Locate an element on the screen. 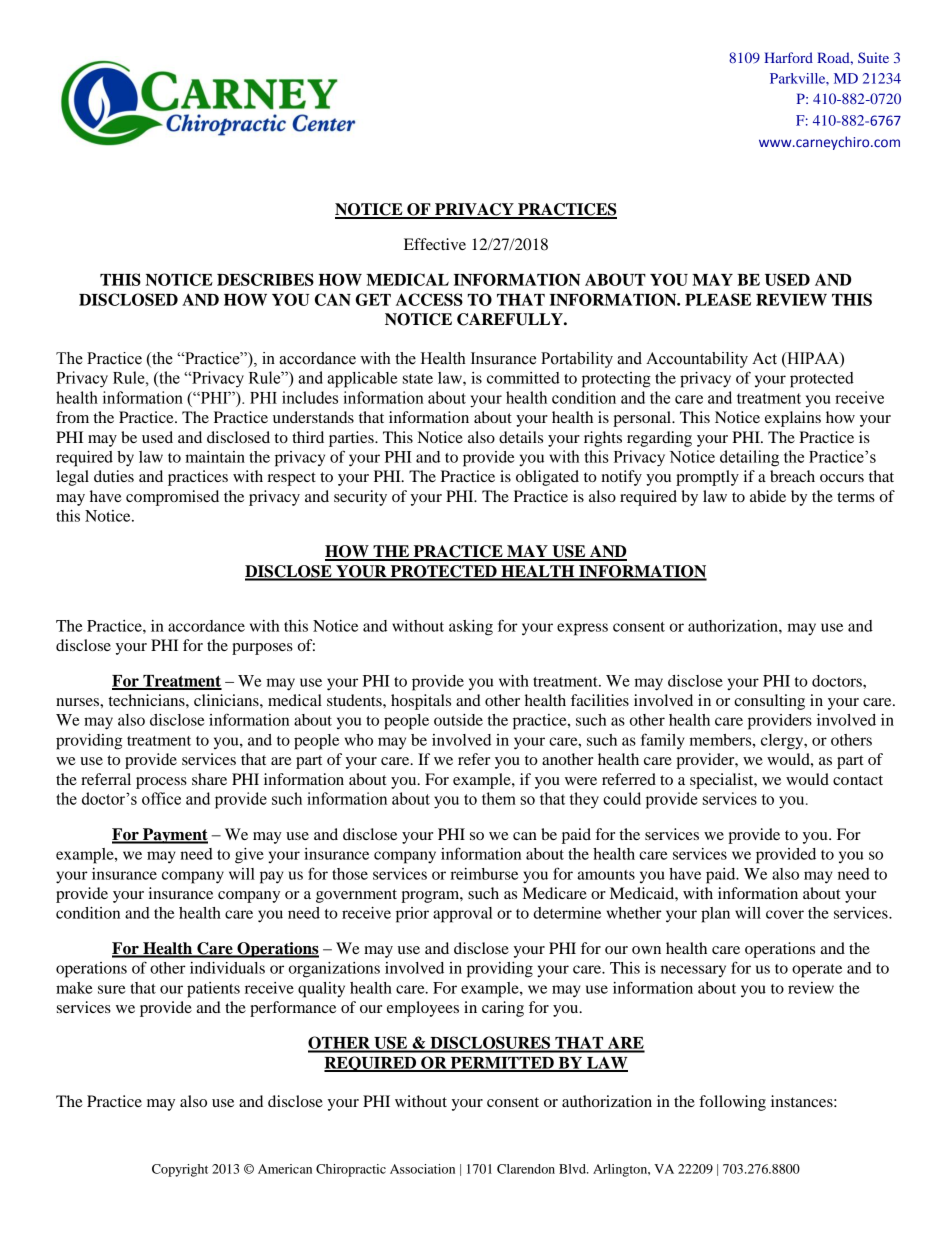 The width and height of the screenshot is (952, 1233). consulting is located at coordinates (769, 702).
